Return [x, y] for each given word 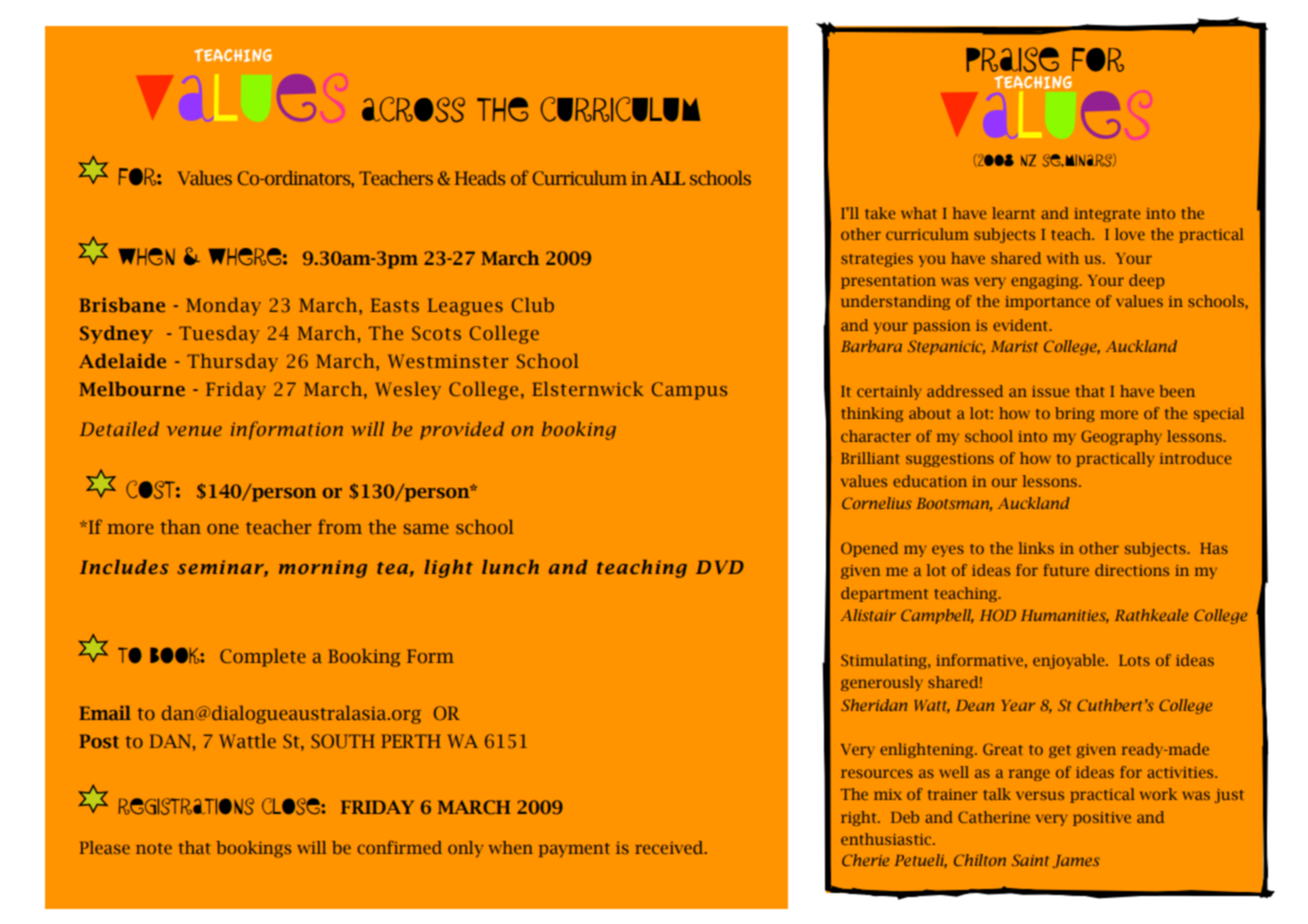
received [670, 847]
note [154, 848]
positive [1102, 819]
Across [413, 109]
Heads [480, 178]
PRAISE [1012, 59]
